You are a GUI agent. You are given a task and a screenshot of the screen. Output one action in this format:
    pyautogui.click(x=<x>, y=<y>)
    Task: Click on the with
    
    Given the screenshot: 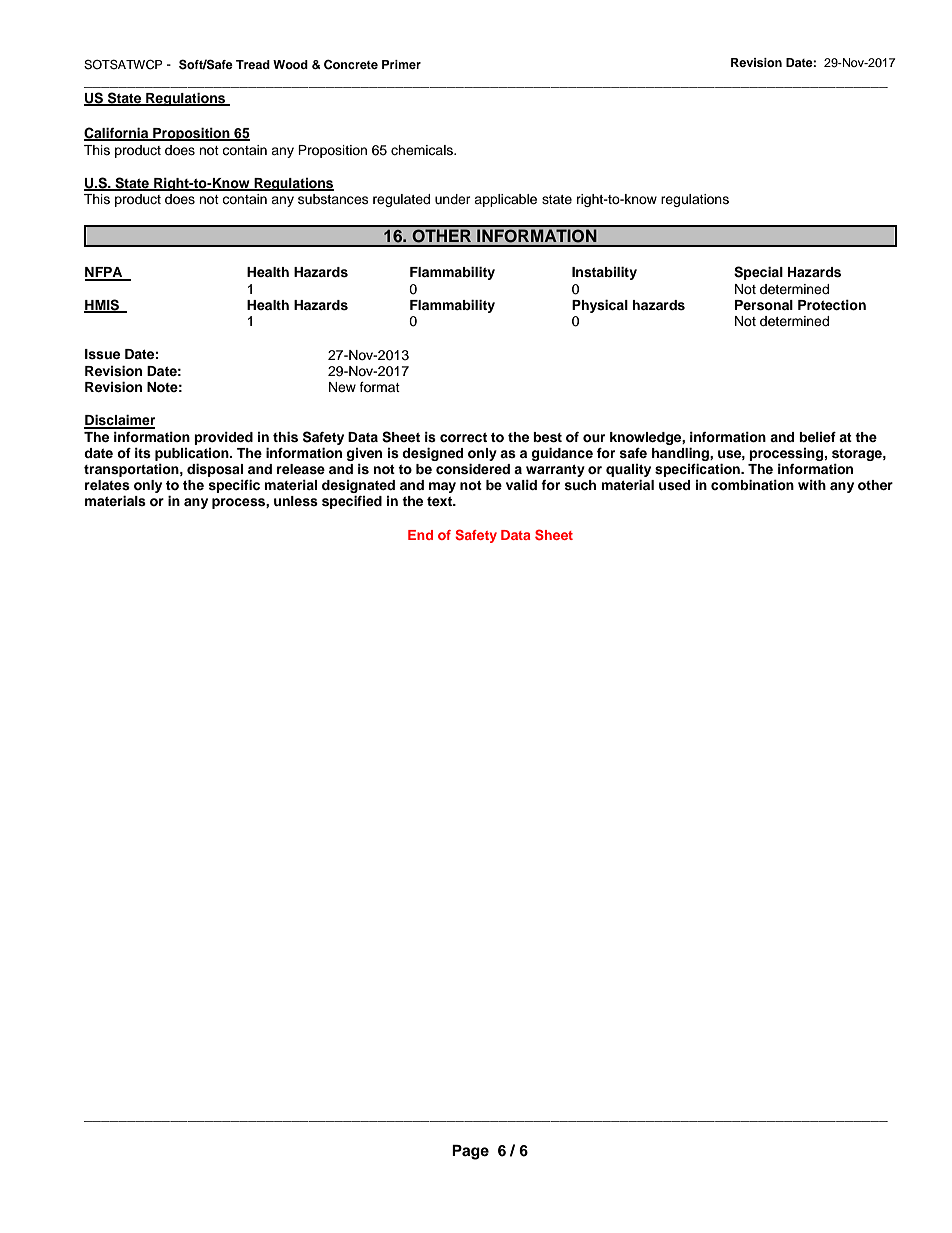 What is the action you would take?
    pyautogui.click(x=812, y=485)
